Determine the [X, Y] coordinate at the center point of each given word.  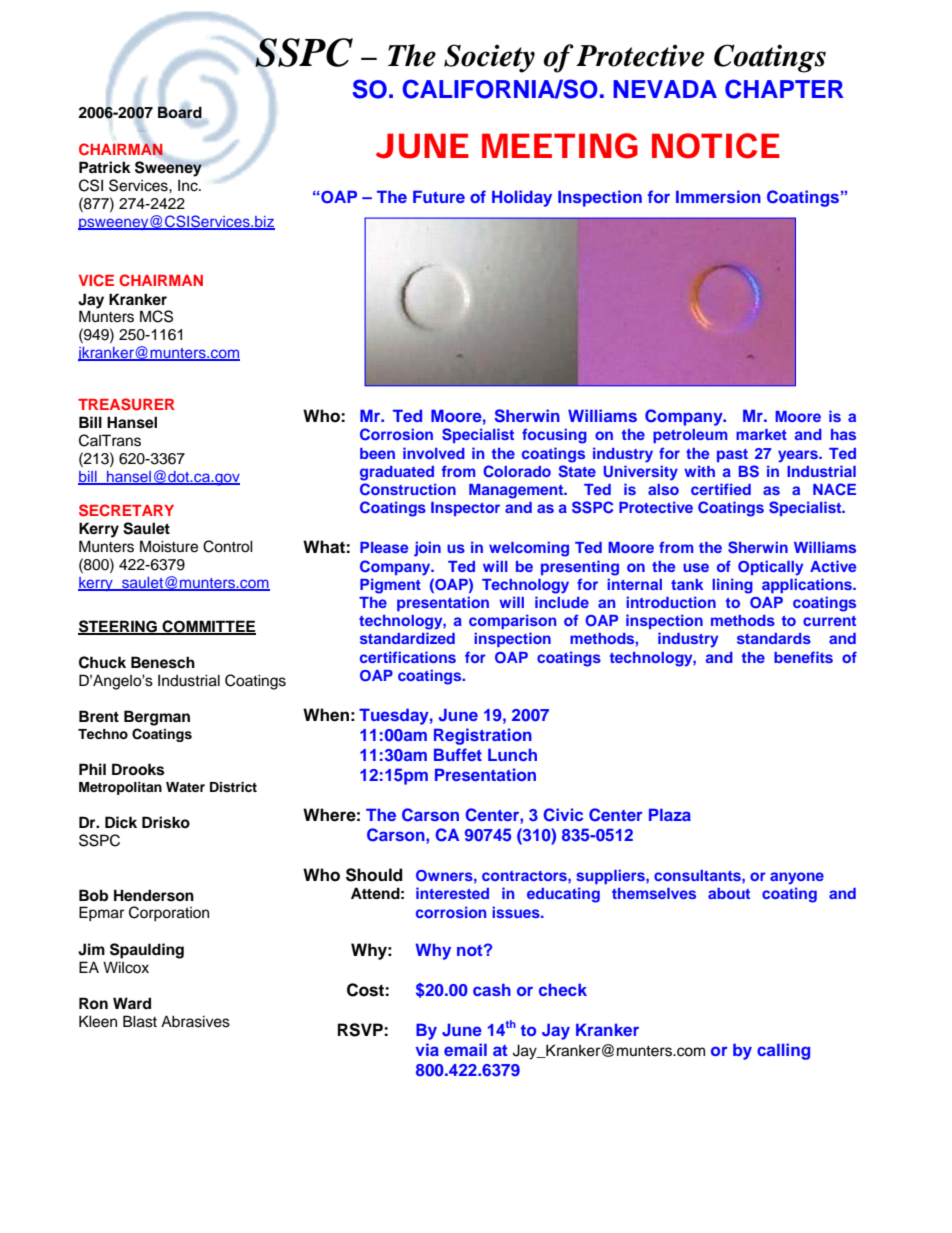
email [465, 1049]
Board [180, 112]
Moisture [169, 546]
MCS [156, 316]
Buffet [458, 754]
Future [439, 196]
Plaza [670, 814]
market [761, 434]
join [427, 549]
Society [489, 58]
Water [185, 787]
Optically [770, 568]
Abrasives [195, 1021]
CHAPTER [784, 89]
